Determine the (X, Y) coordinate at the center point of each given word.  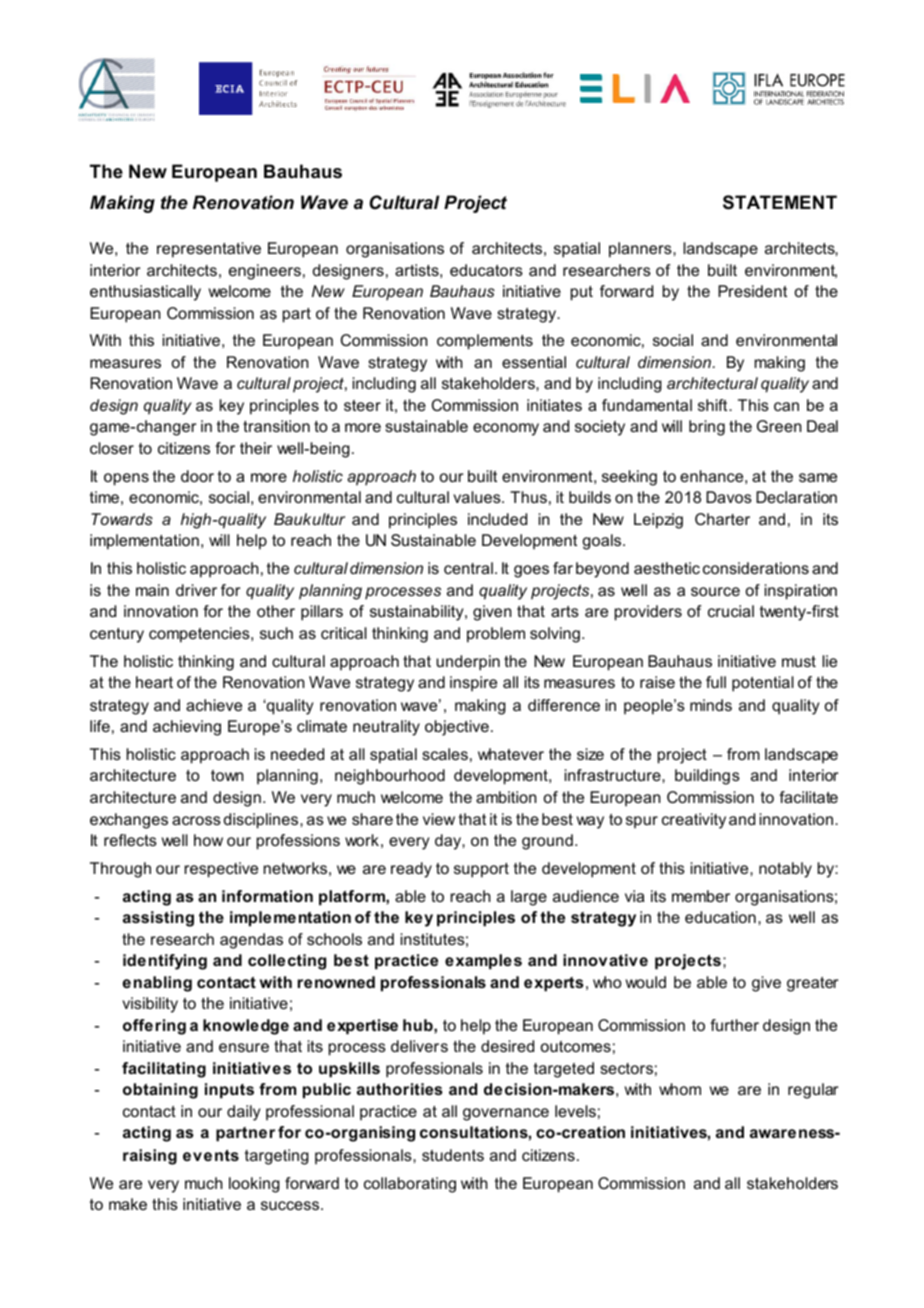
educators (486, 270)
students (453, 1155)
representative (209, 250)
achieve (214, 705)
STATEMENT (780, 202)
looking (254, 1185)
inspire (473, 684)
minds (711, 705)
